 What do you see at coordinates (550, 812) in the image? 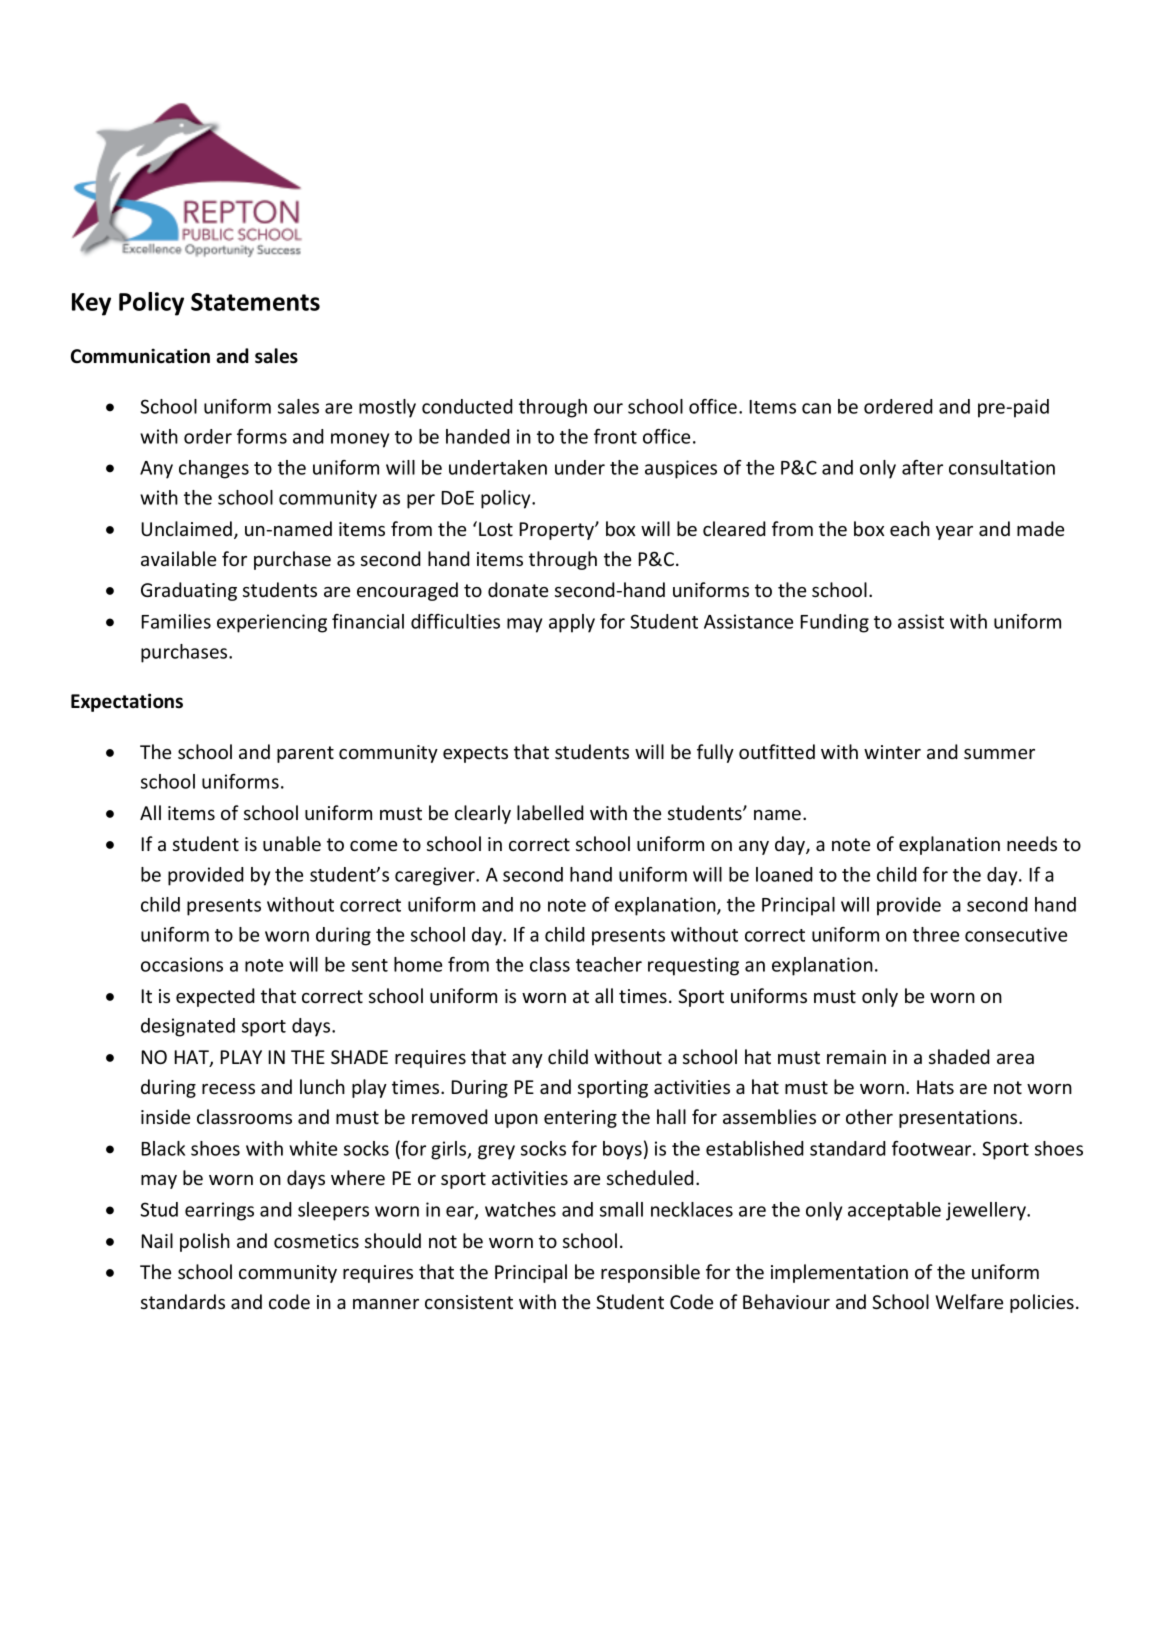
I see `labelled` at bounding box center [550, 812].
